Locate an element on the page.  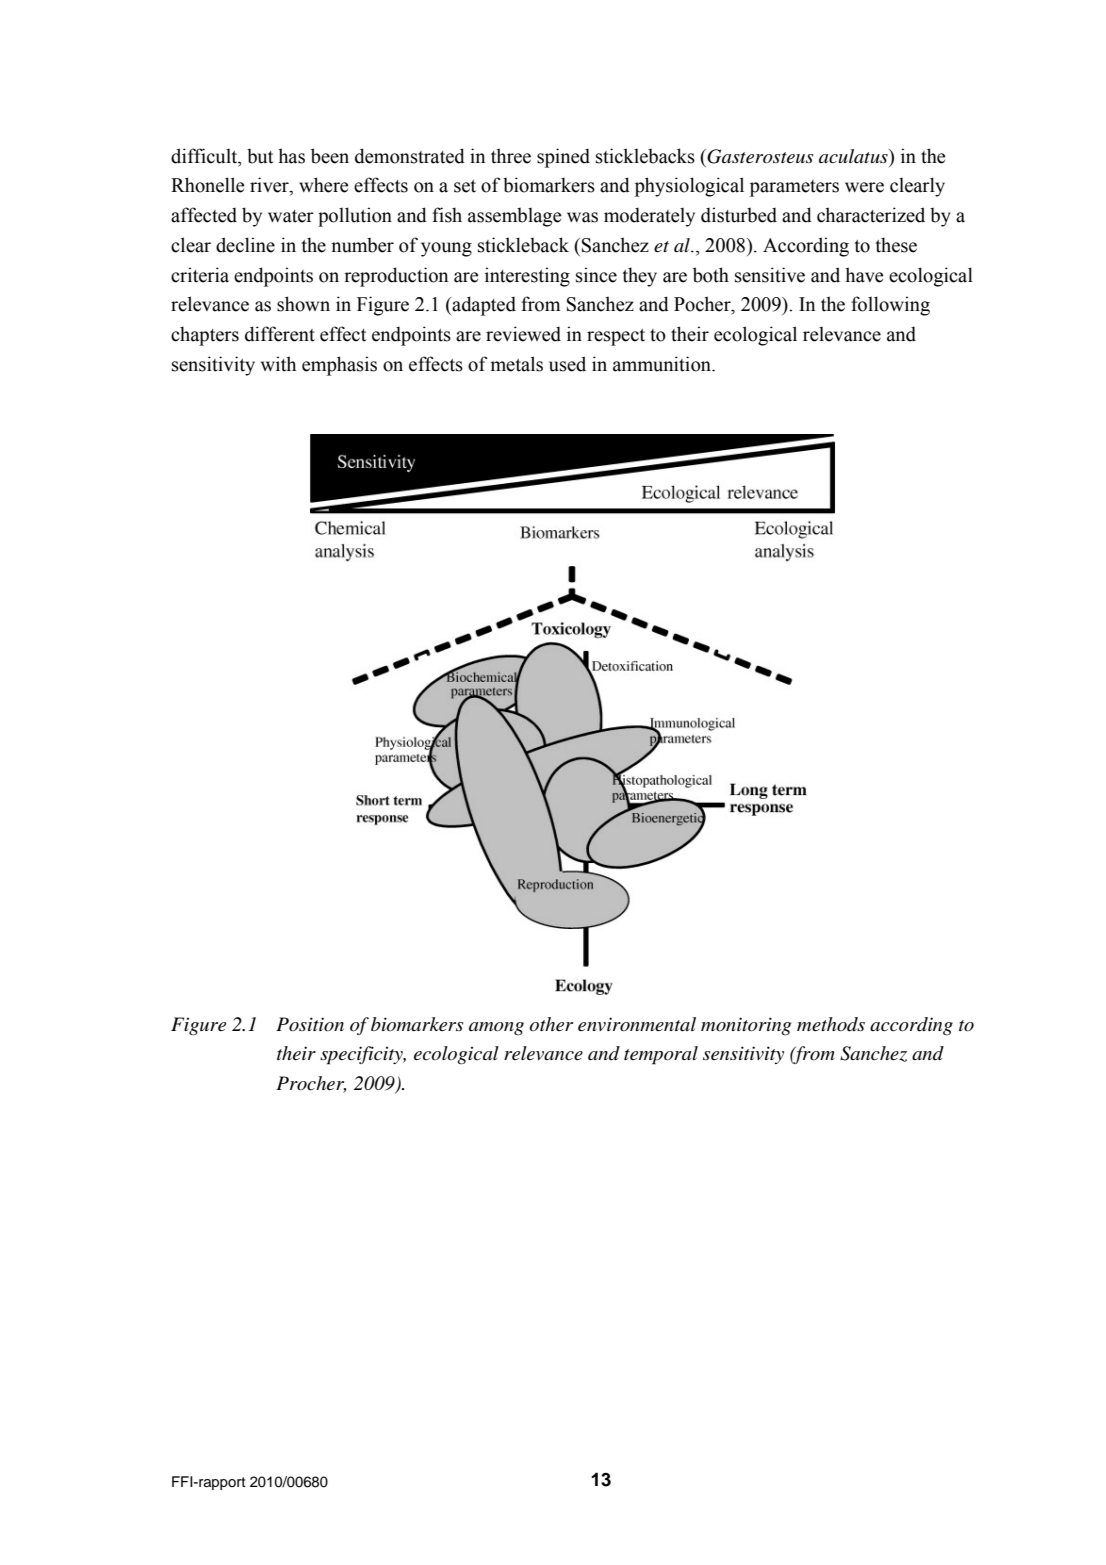
used is located at coordinates (567, 364).
